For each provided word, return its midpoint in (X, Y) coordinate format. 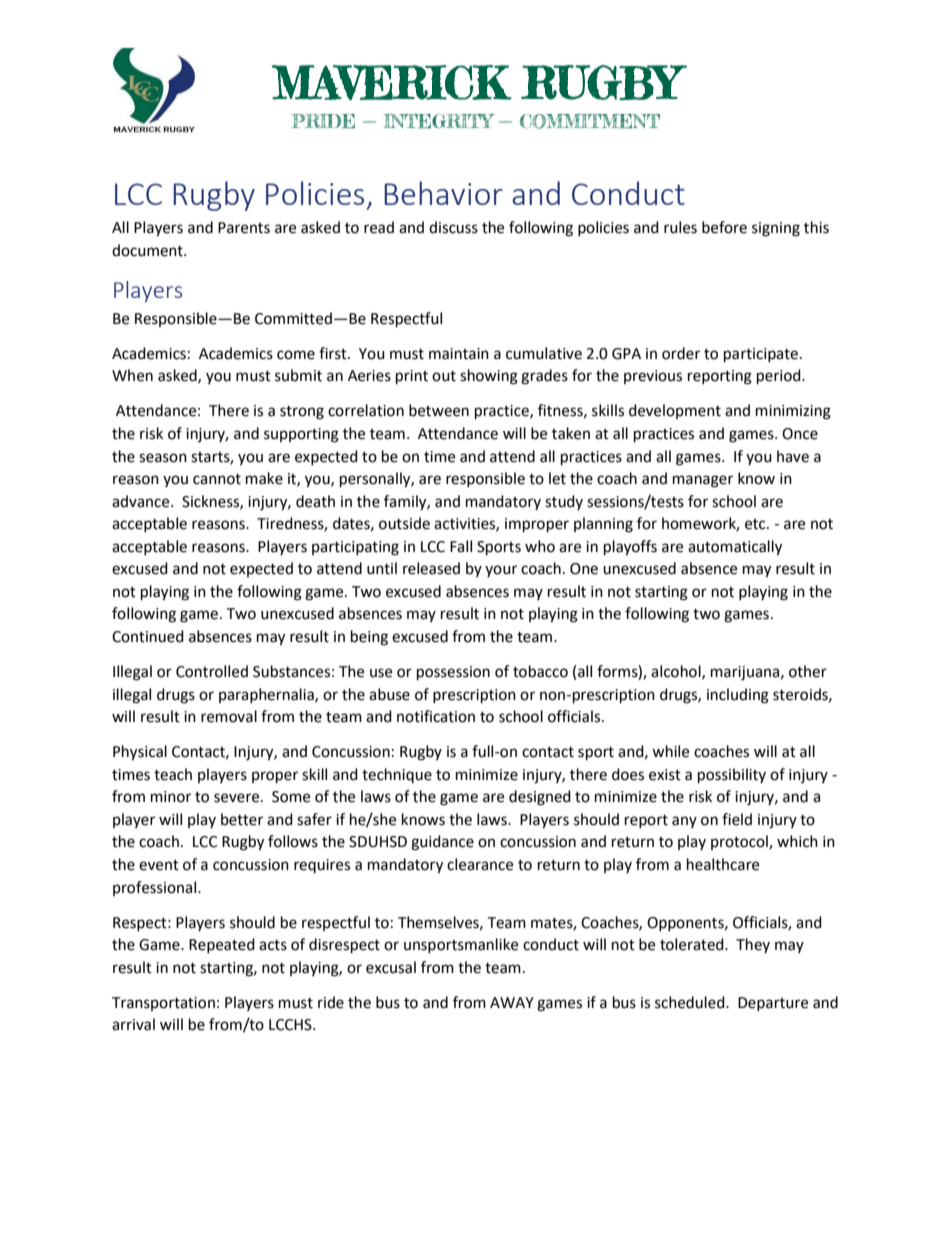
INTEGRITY (439, 121)
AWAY (512, 1002)
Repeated (222, 945)
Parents (244, 228)
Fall (461, 546)
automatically (735, 548)
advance (142, 501)
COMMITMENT (590, 121)
